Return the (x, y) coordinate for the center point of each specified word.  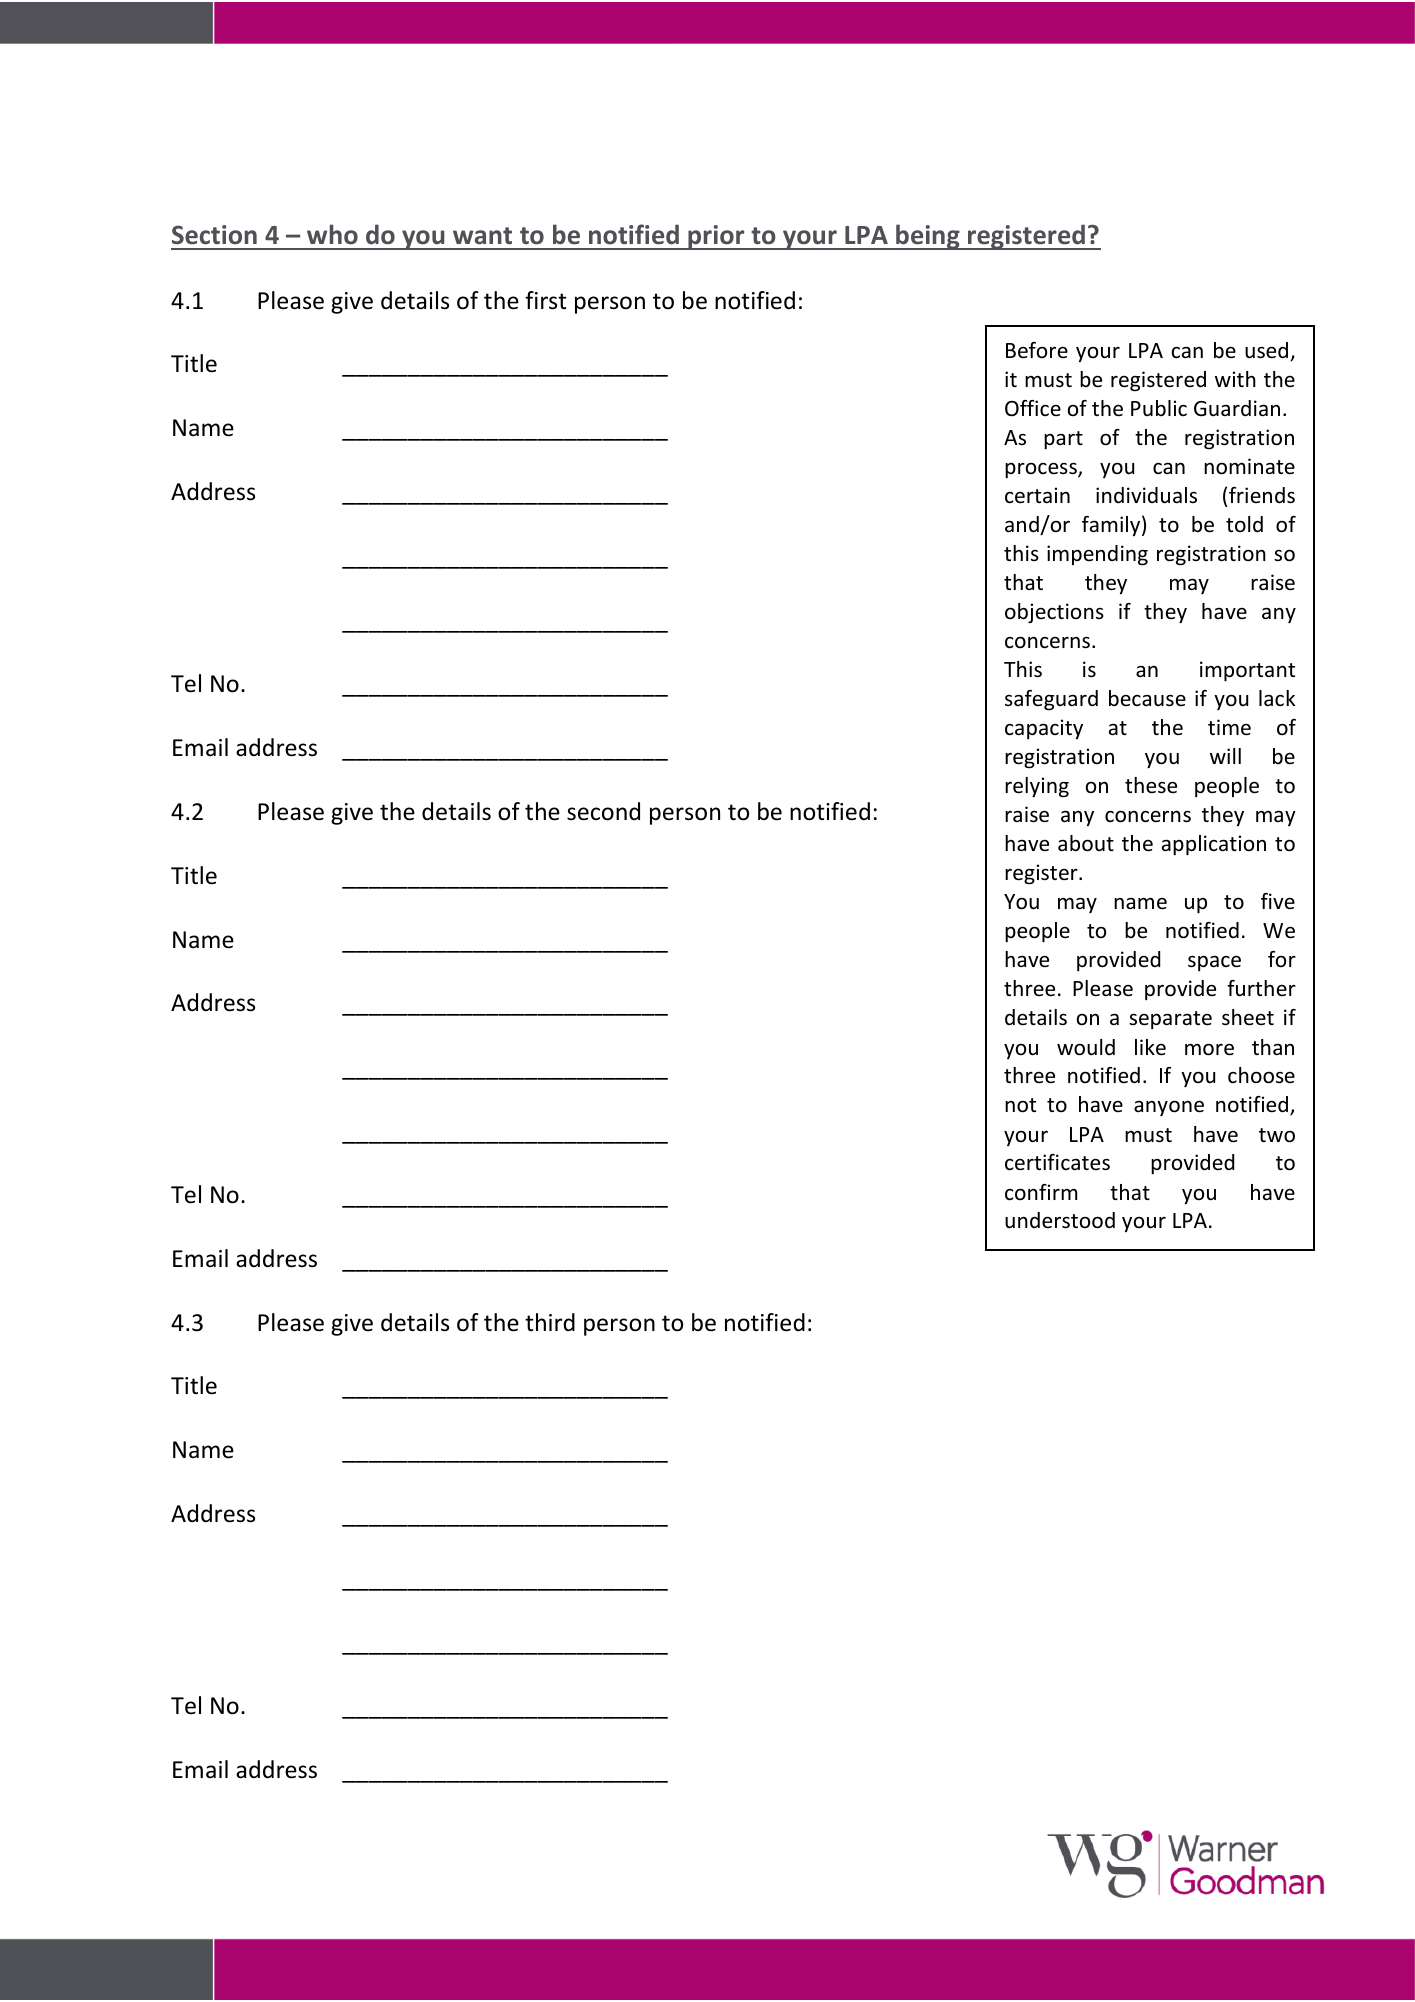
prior (716, 237)
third (550, 1322)
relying (1037, 787)
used (1268, 351)
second (603, 811)
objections (1054, 613)
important (1247, 671)
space (1214, 963)
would (1086, 1047)
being (928, 237)
